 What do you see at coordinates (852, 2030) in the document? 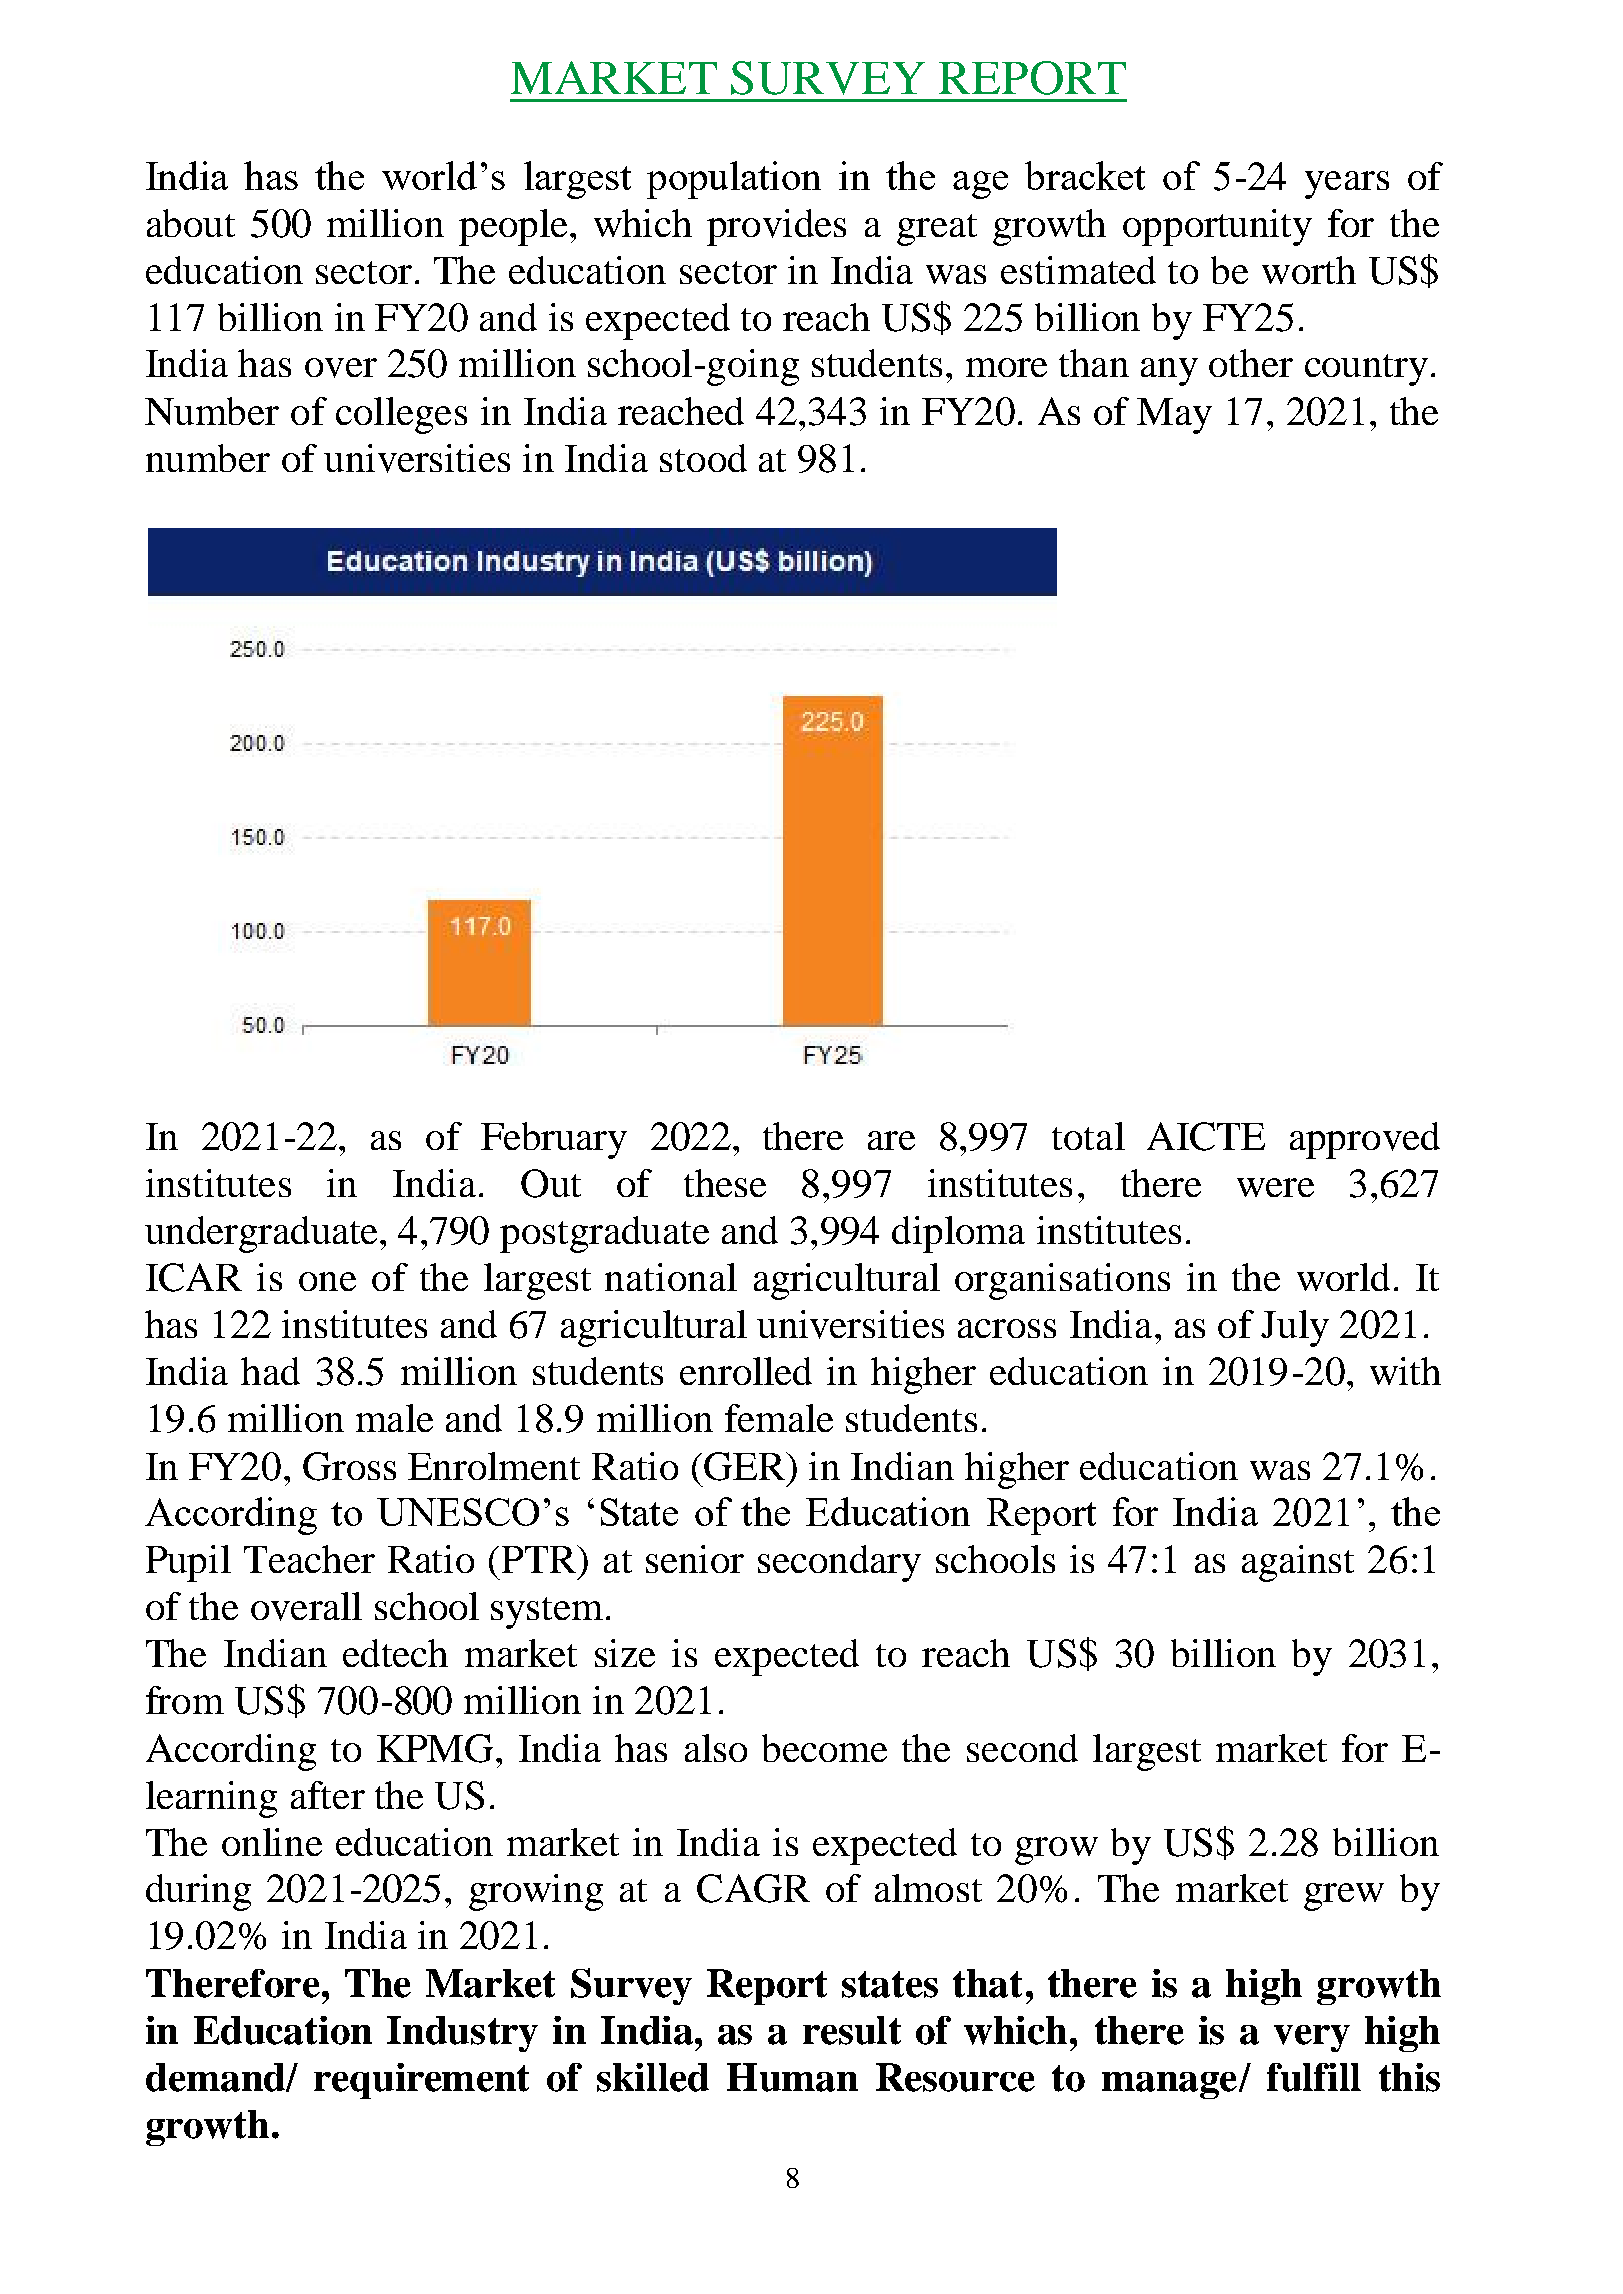
I see `result` at bounding box center [852, 2030].
